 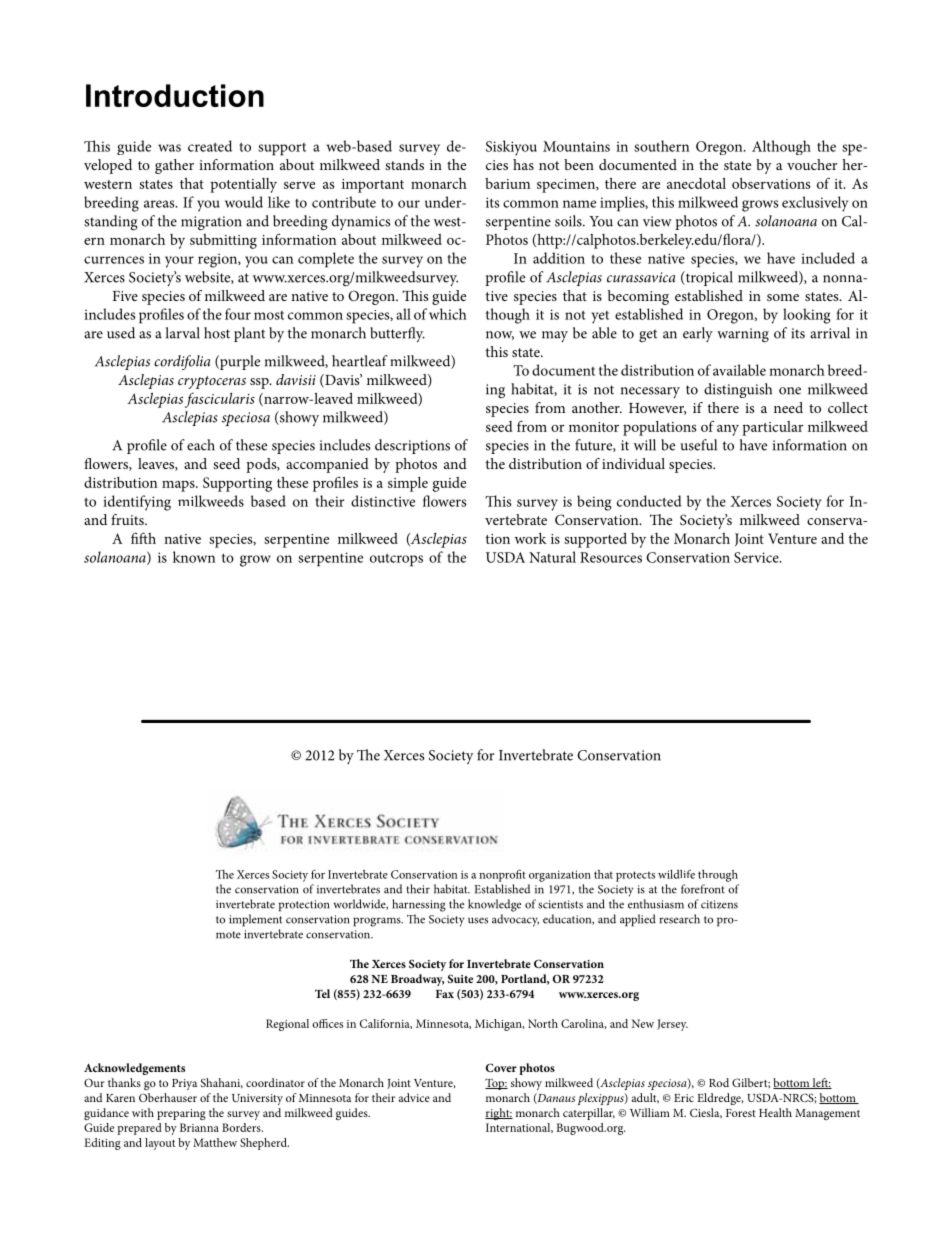 I want to click on Siskiyou, so click(x=511, y=148).
